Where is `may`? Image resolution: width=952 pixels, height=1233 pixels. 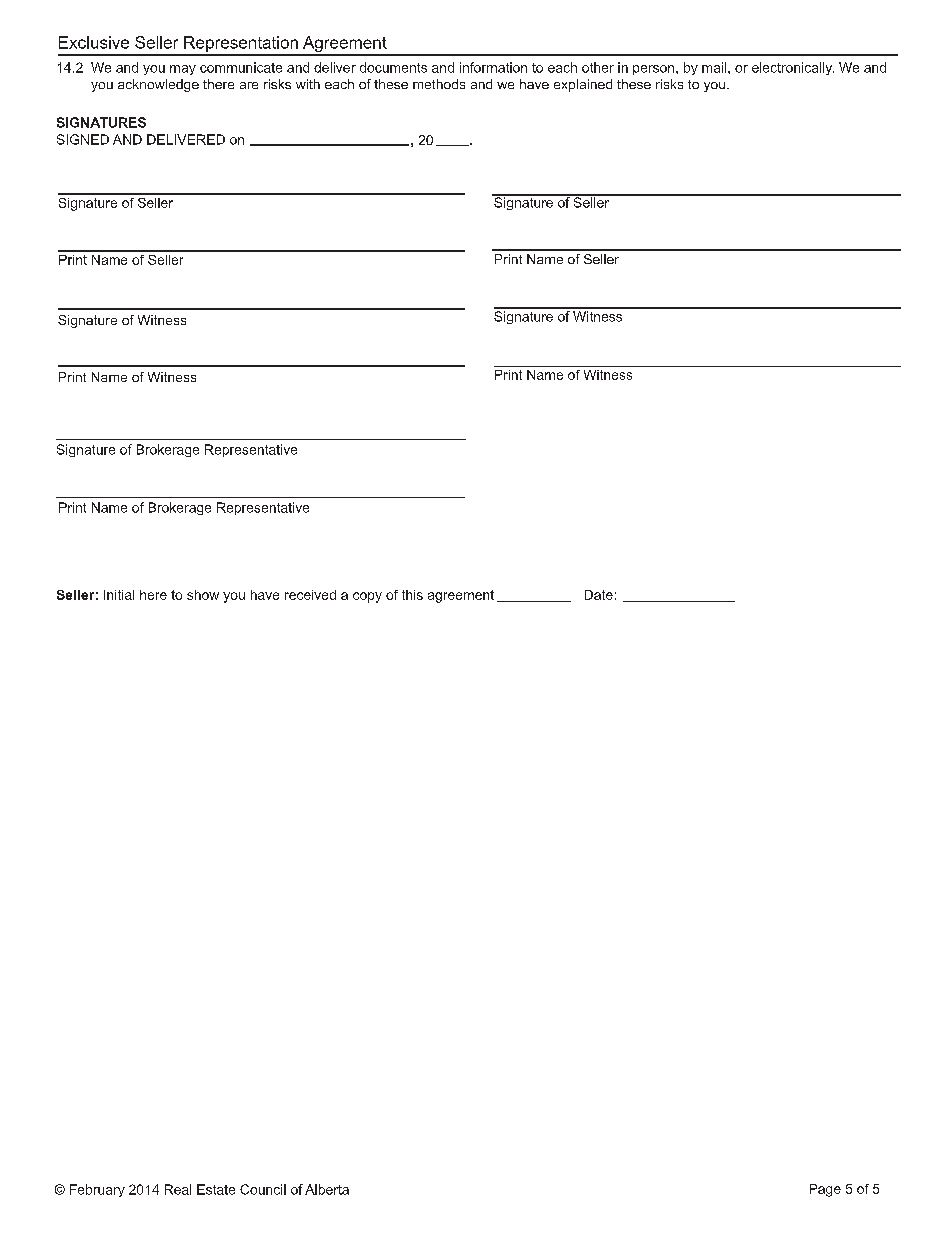
may is located at coordinates (183, 70).
